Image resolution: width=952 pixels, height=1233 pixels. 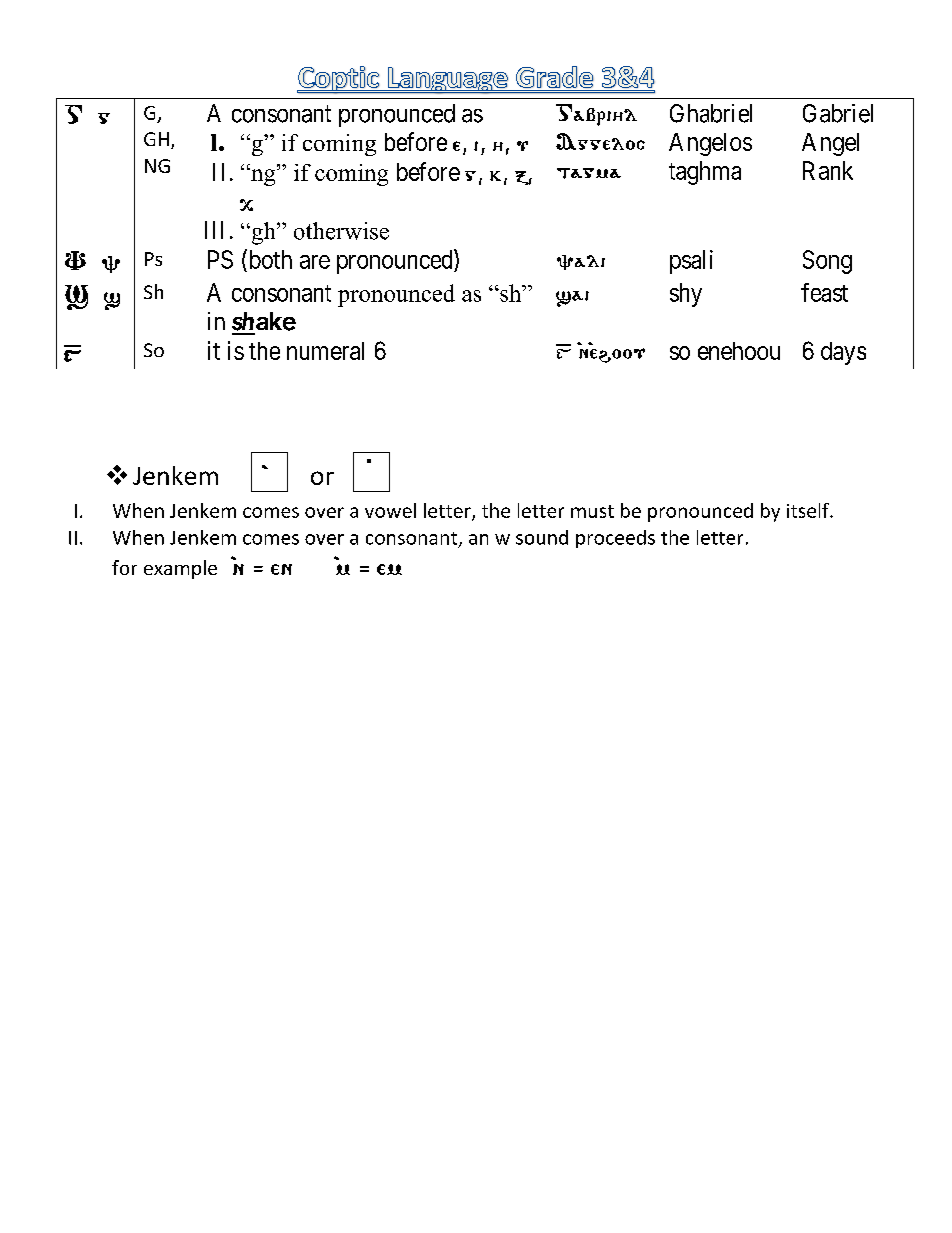 I want to click on Rank, so click(x=828, y=170).
